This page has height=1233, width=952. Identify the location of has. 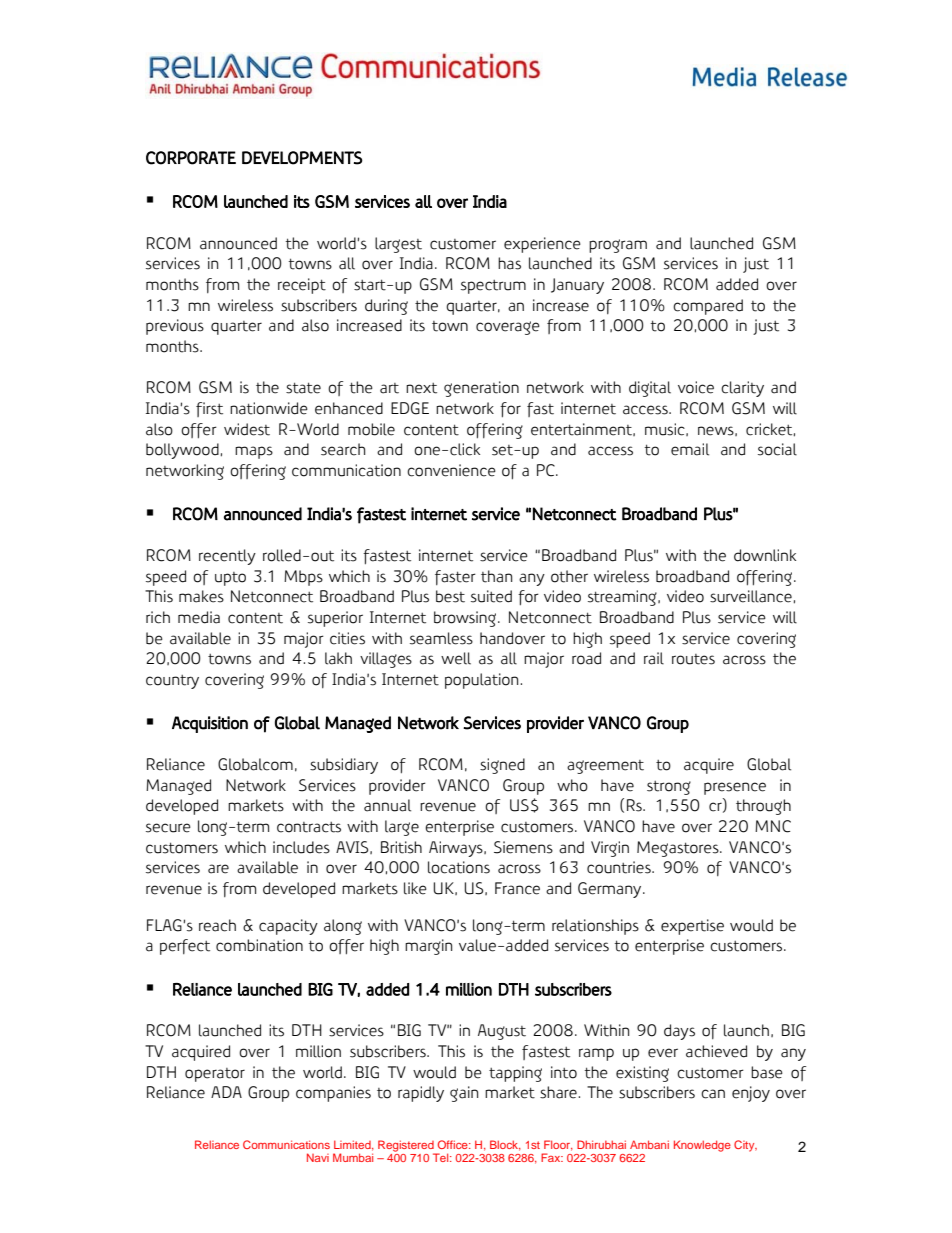
(509, 263).
